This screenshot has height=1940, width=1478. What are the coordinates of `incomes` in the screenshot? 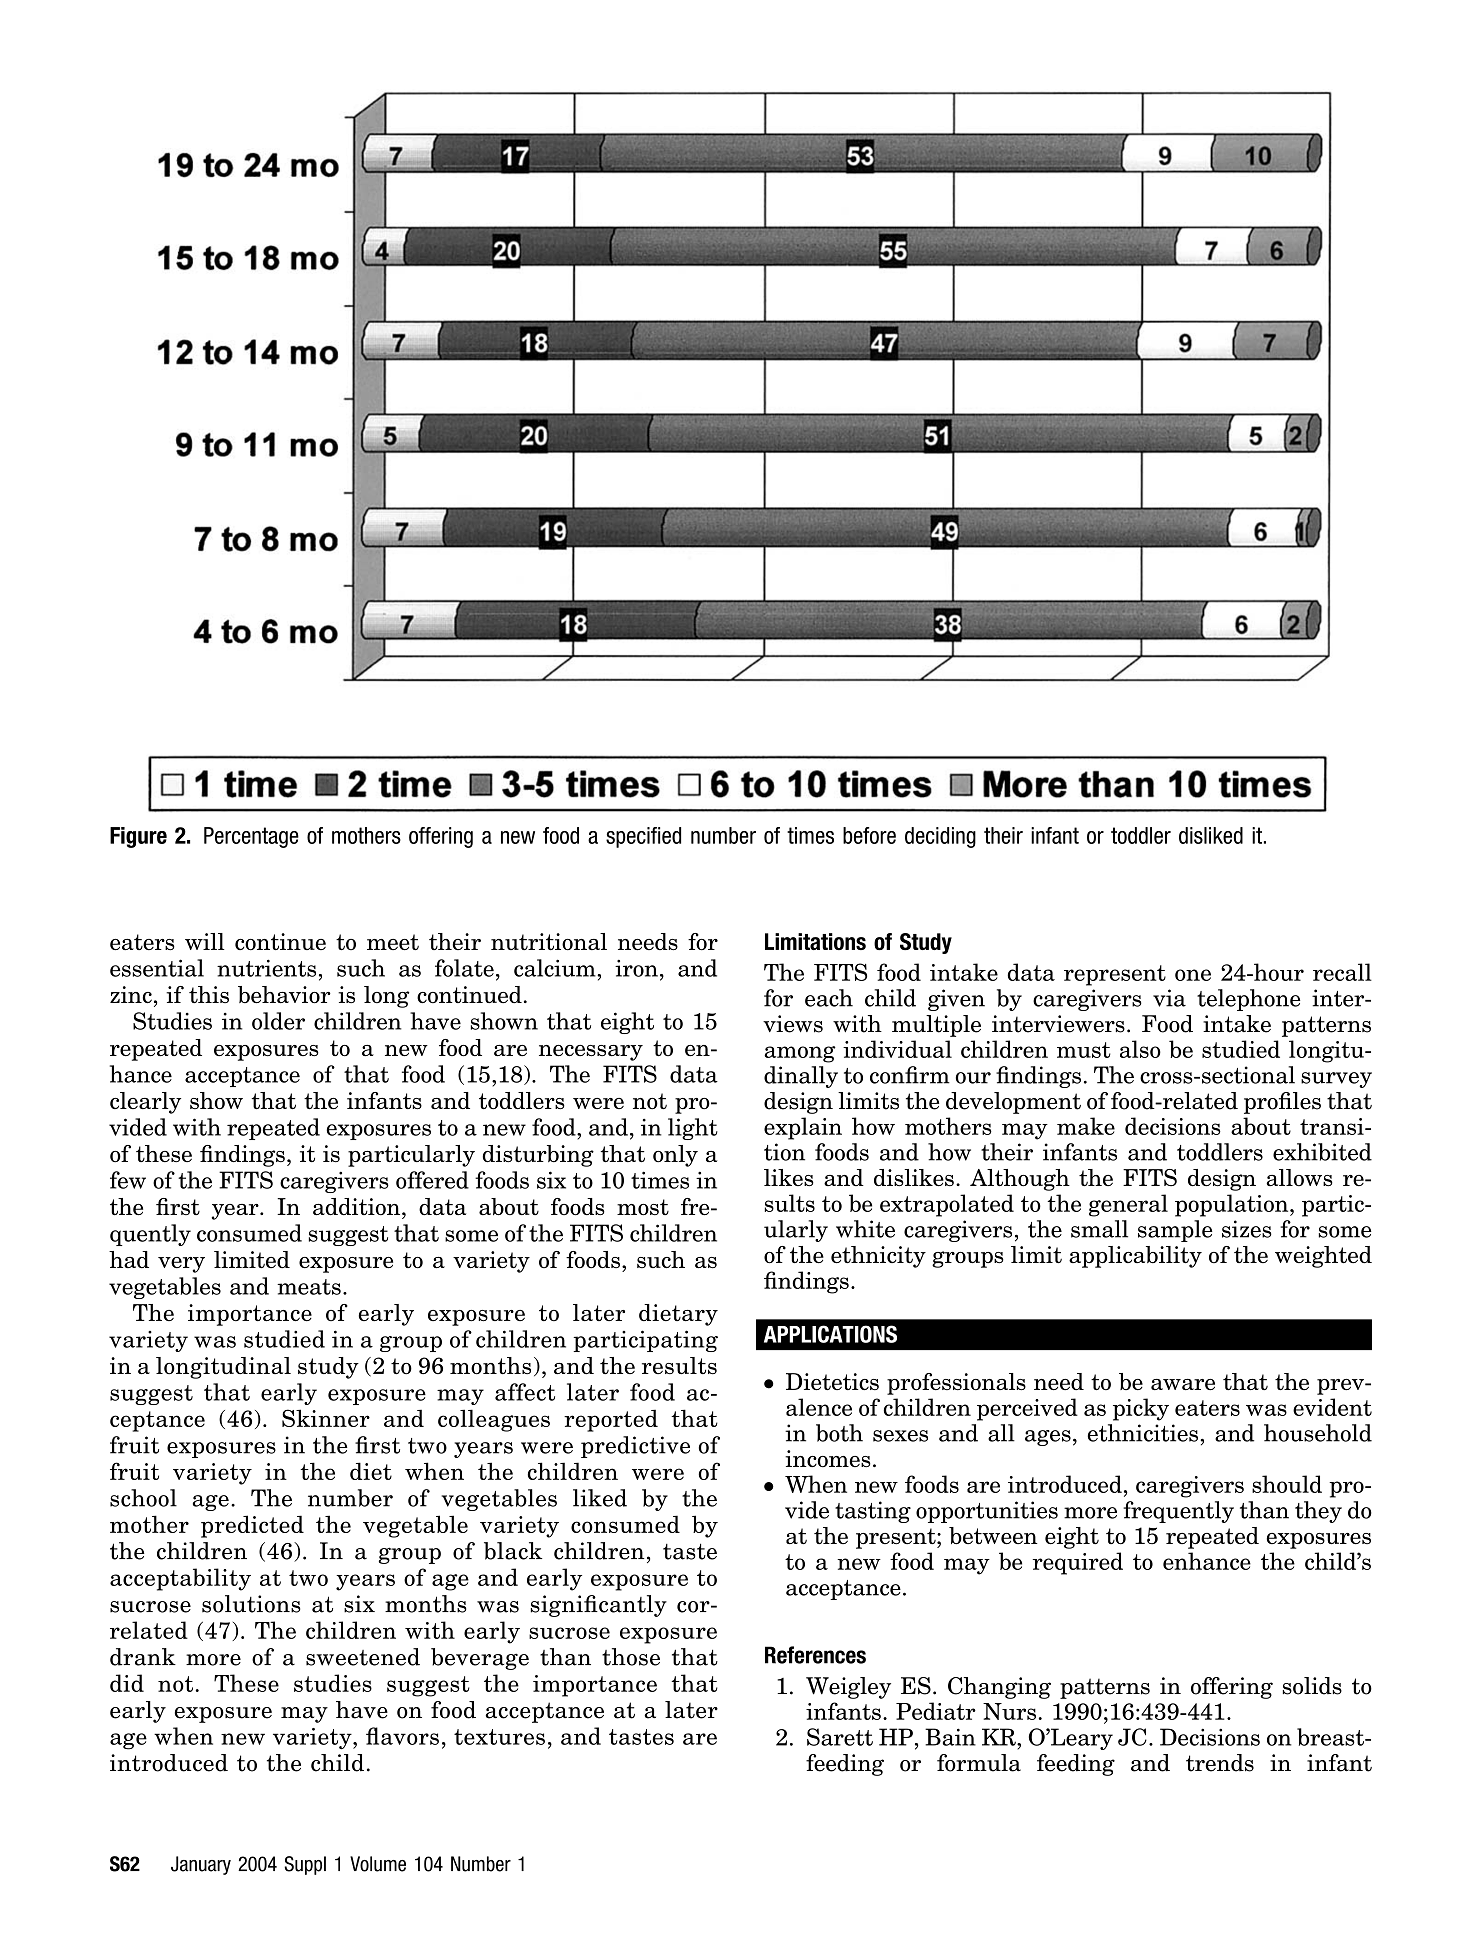 It's located at (828, 1458).
